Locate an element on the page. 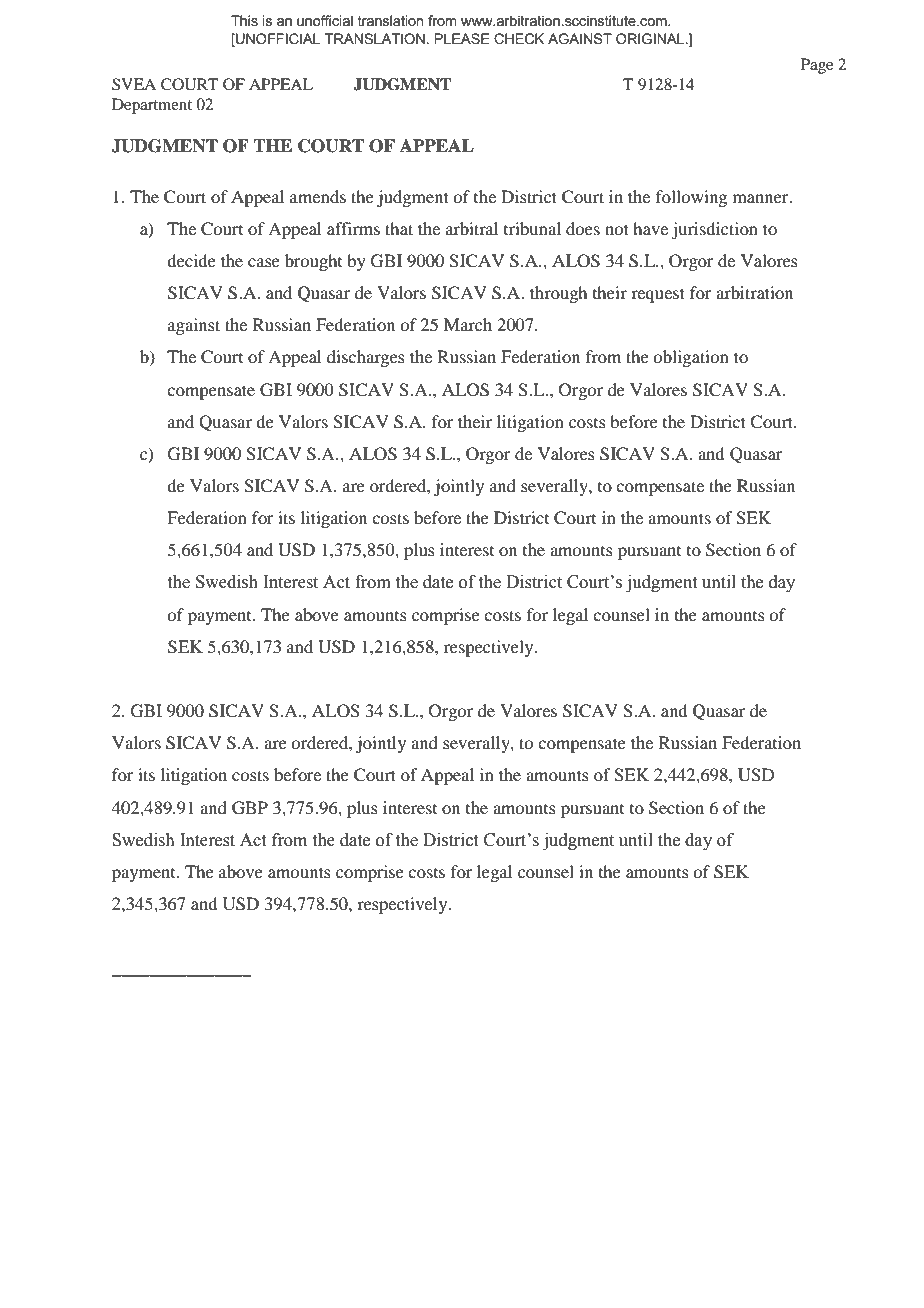  March is located at coordinates (468, 324).
